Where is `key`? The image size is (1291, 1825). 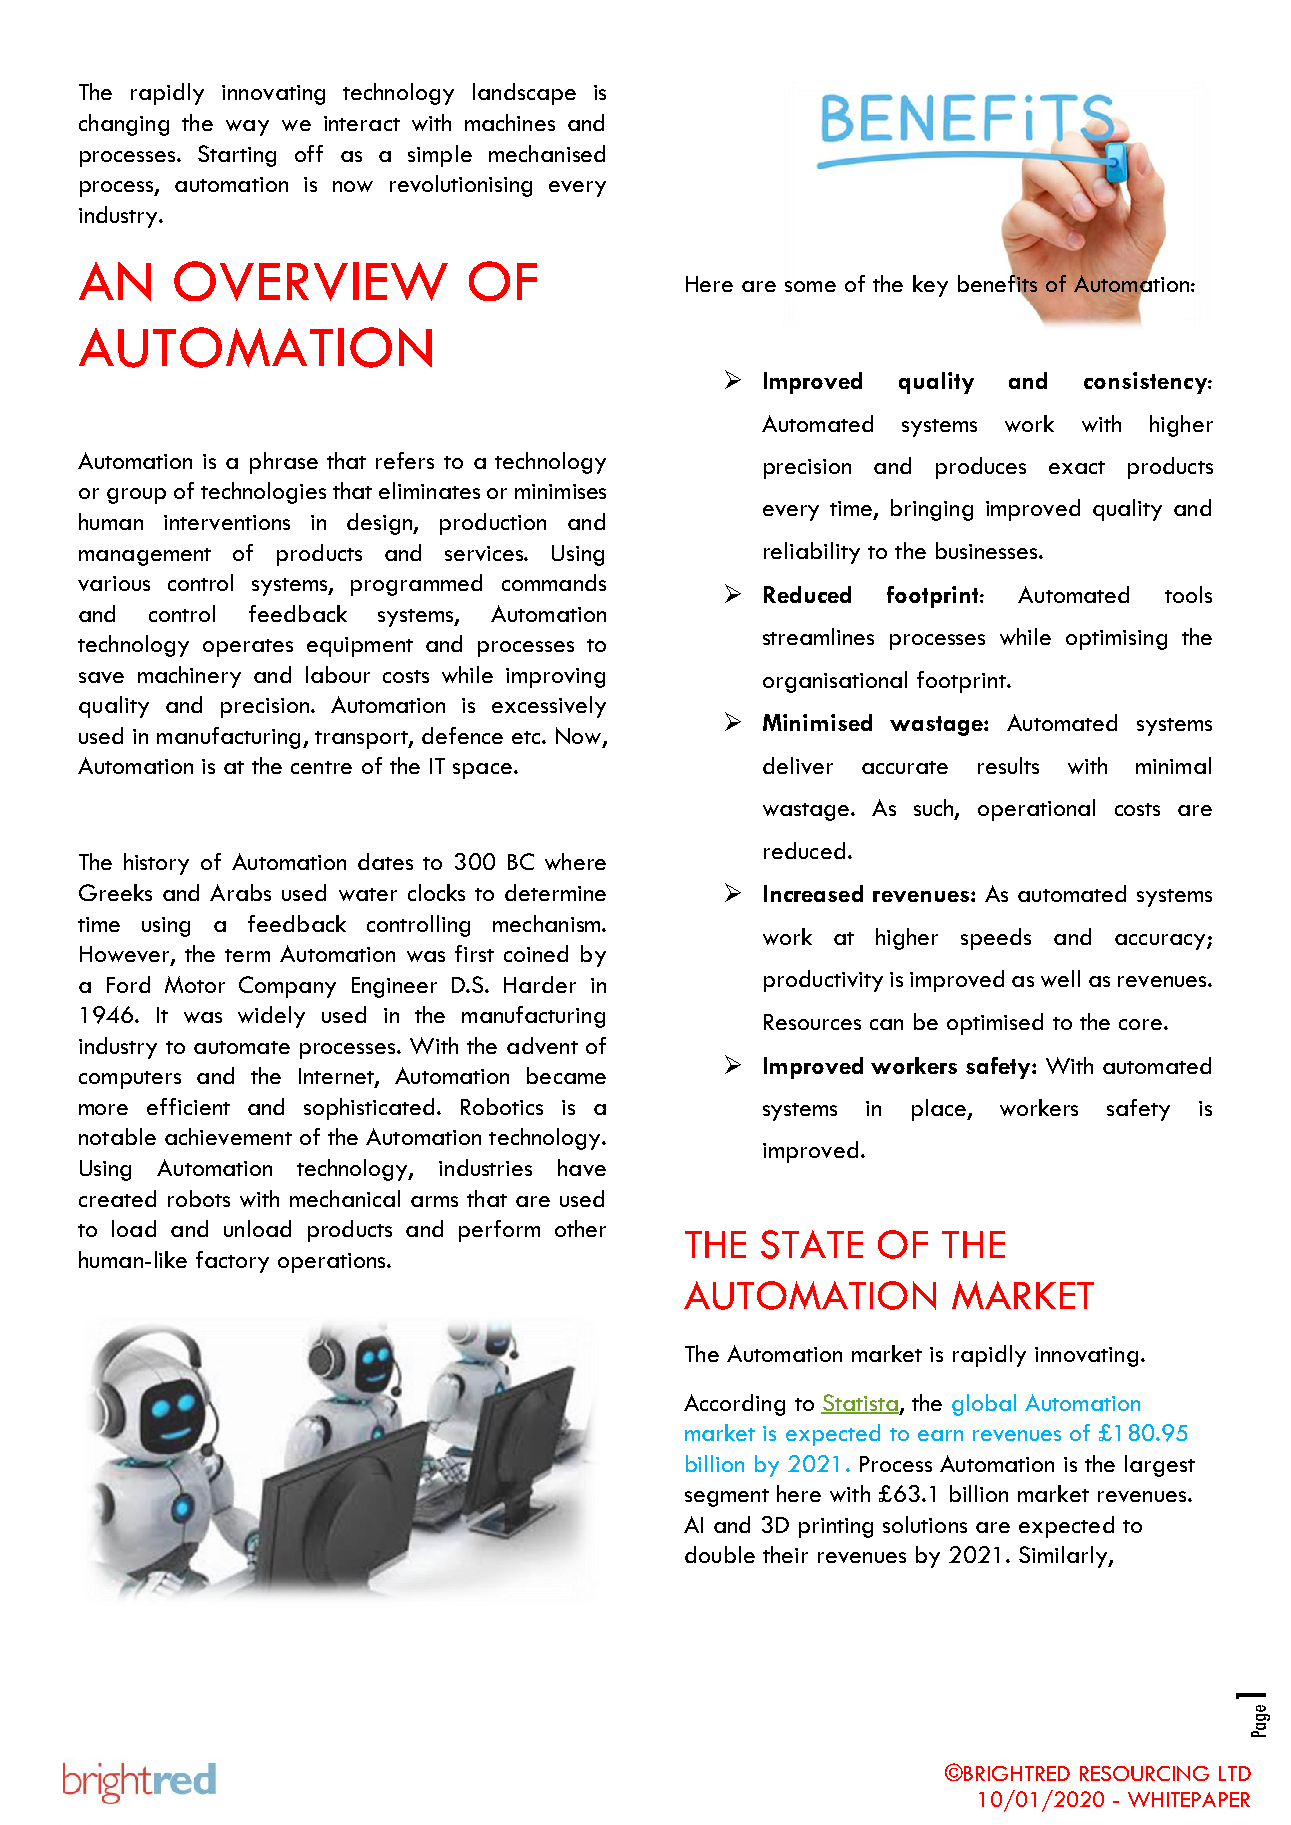 key is located at coordinates (930, 286).
